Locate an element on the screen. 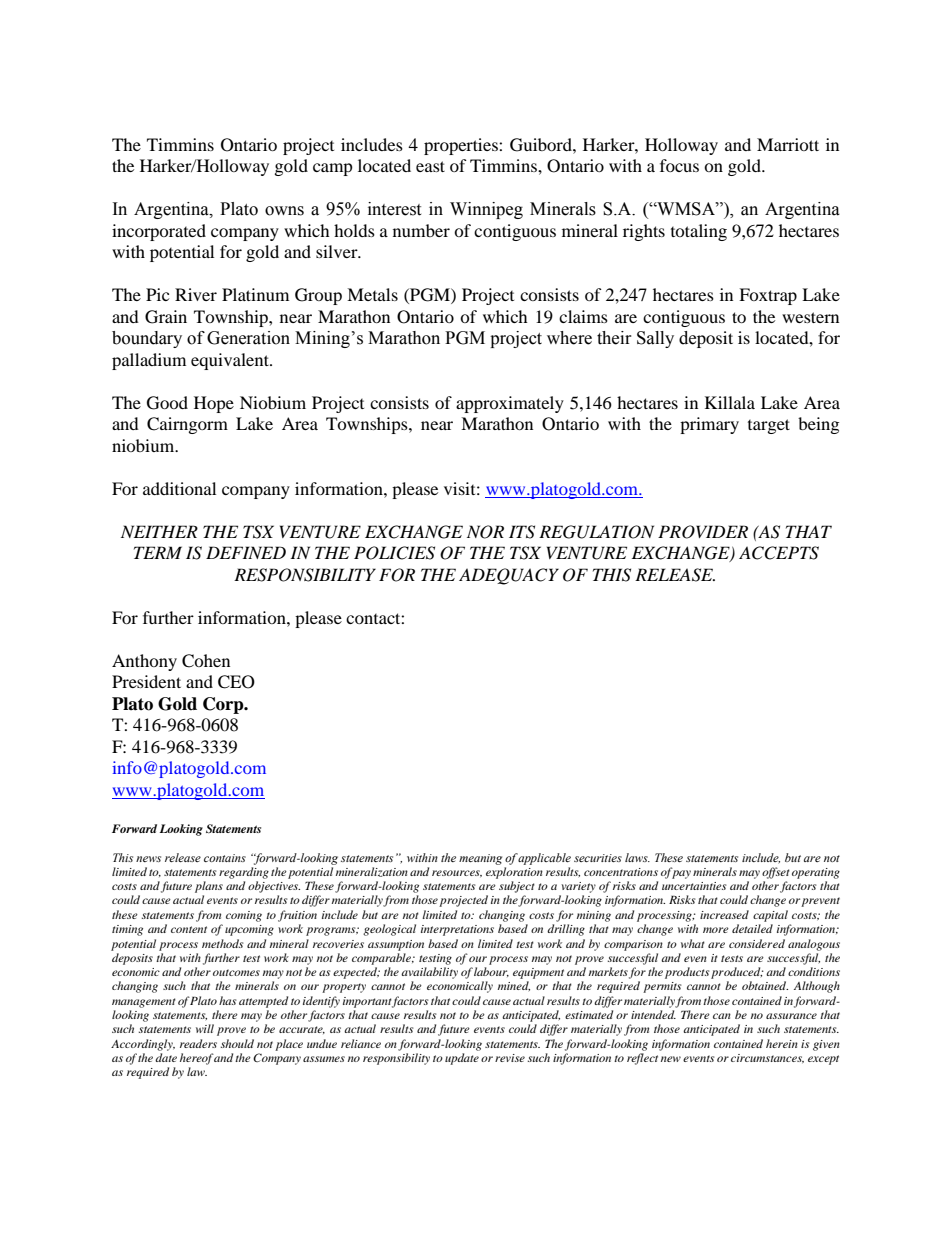 This screenshot has height=1233, width=952. revise is located at coordinates (510, 1058).
